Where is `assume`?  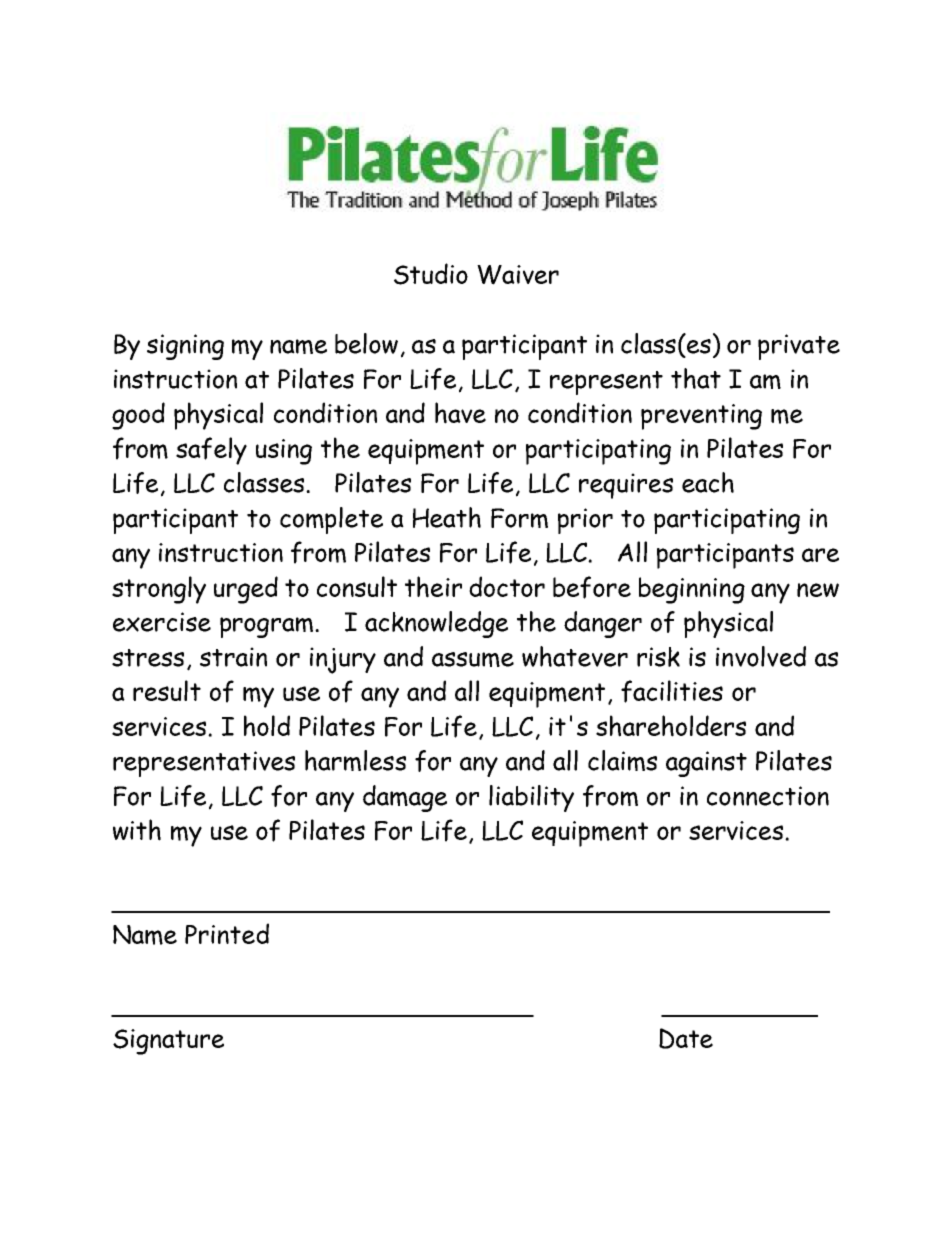 assume is located at coordinates (473, 659).
